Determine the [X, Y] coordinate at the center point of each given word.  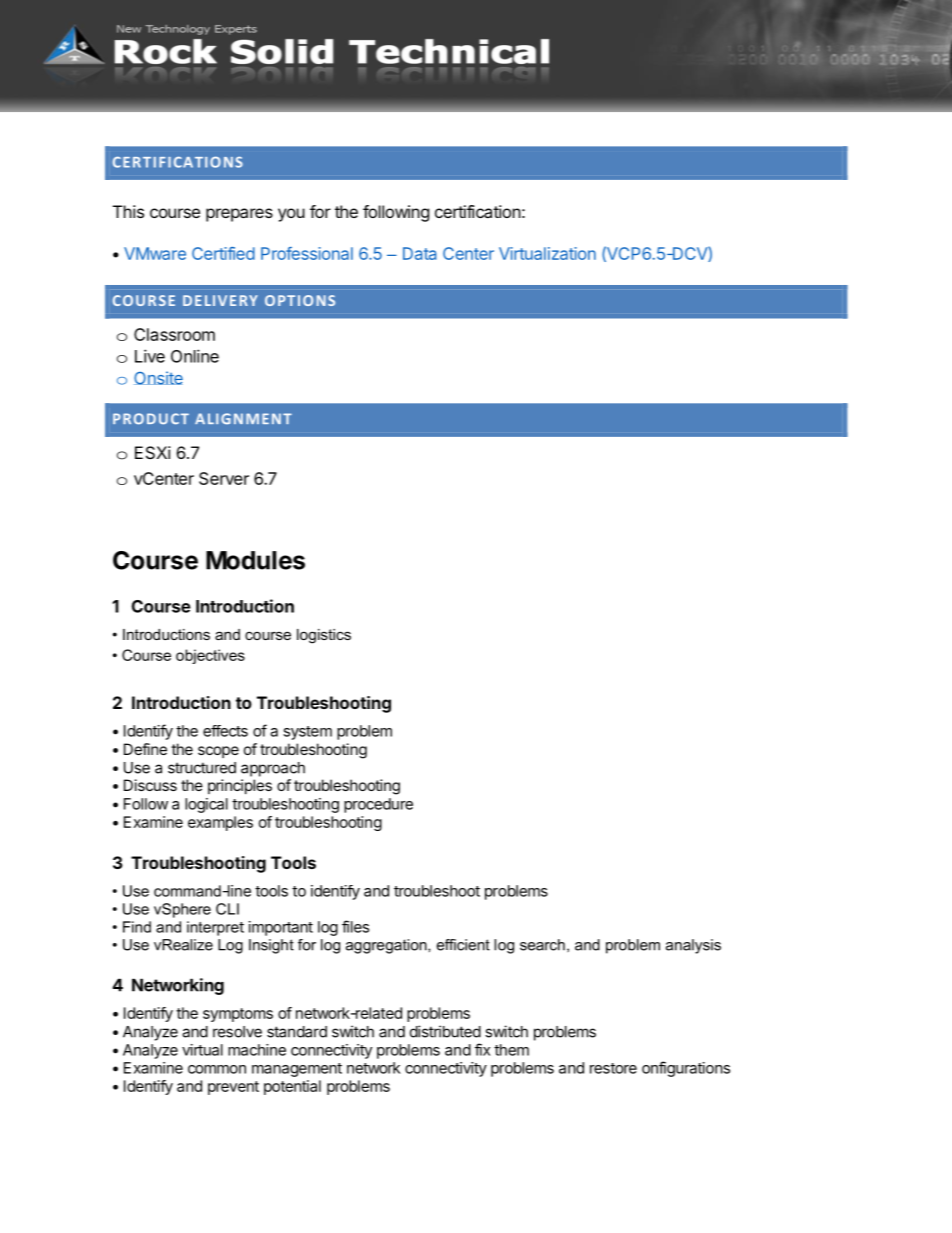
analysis [693, 946]
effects [225, 731]
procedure [378, 805]
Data [419, 253]
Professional [307, 253]
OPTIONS [300, 300]
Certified [223, 253]
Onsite [158, 378]
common [217, 1069]
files [355, 926]
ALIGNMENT [243, 419]
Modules [255, 560]
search [542, 945]
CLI [227, 909]
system [307, 733]
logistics [324, 636]
